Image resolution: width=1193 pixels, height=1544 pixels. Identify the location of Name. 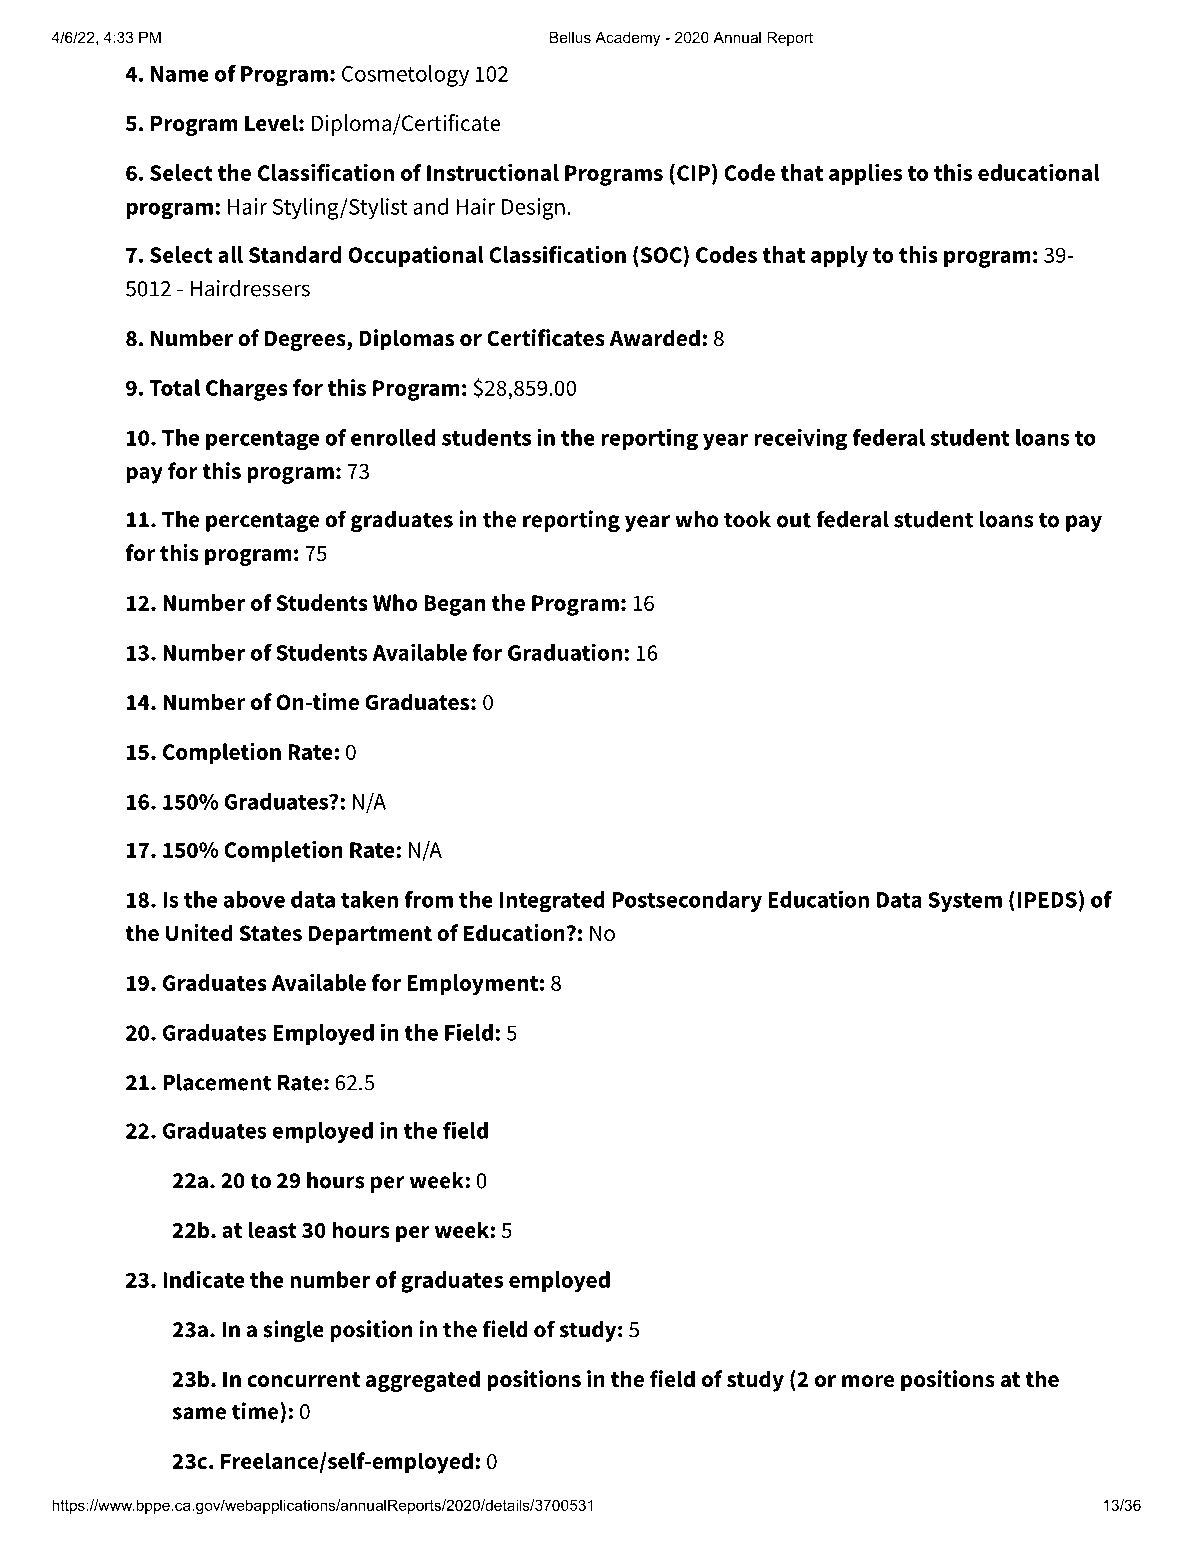
(180, 74).
